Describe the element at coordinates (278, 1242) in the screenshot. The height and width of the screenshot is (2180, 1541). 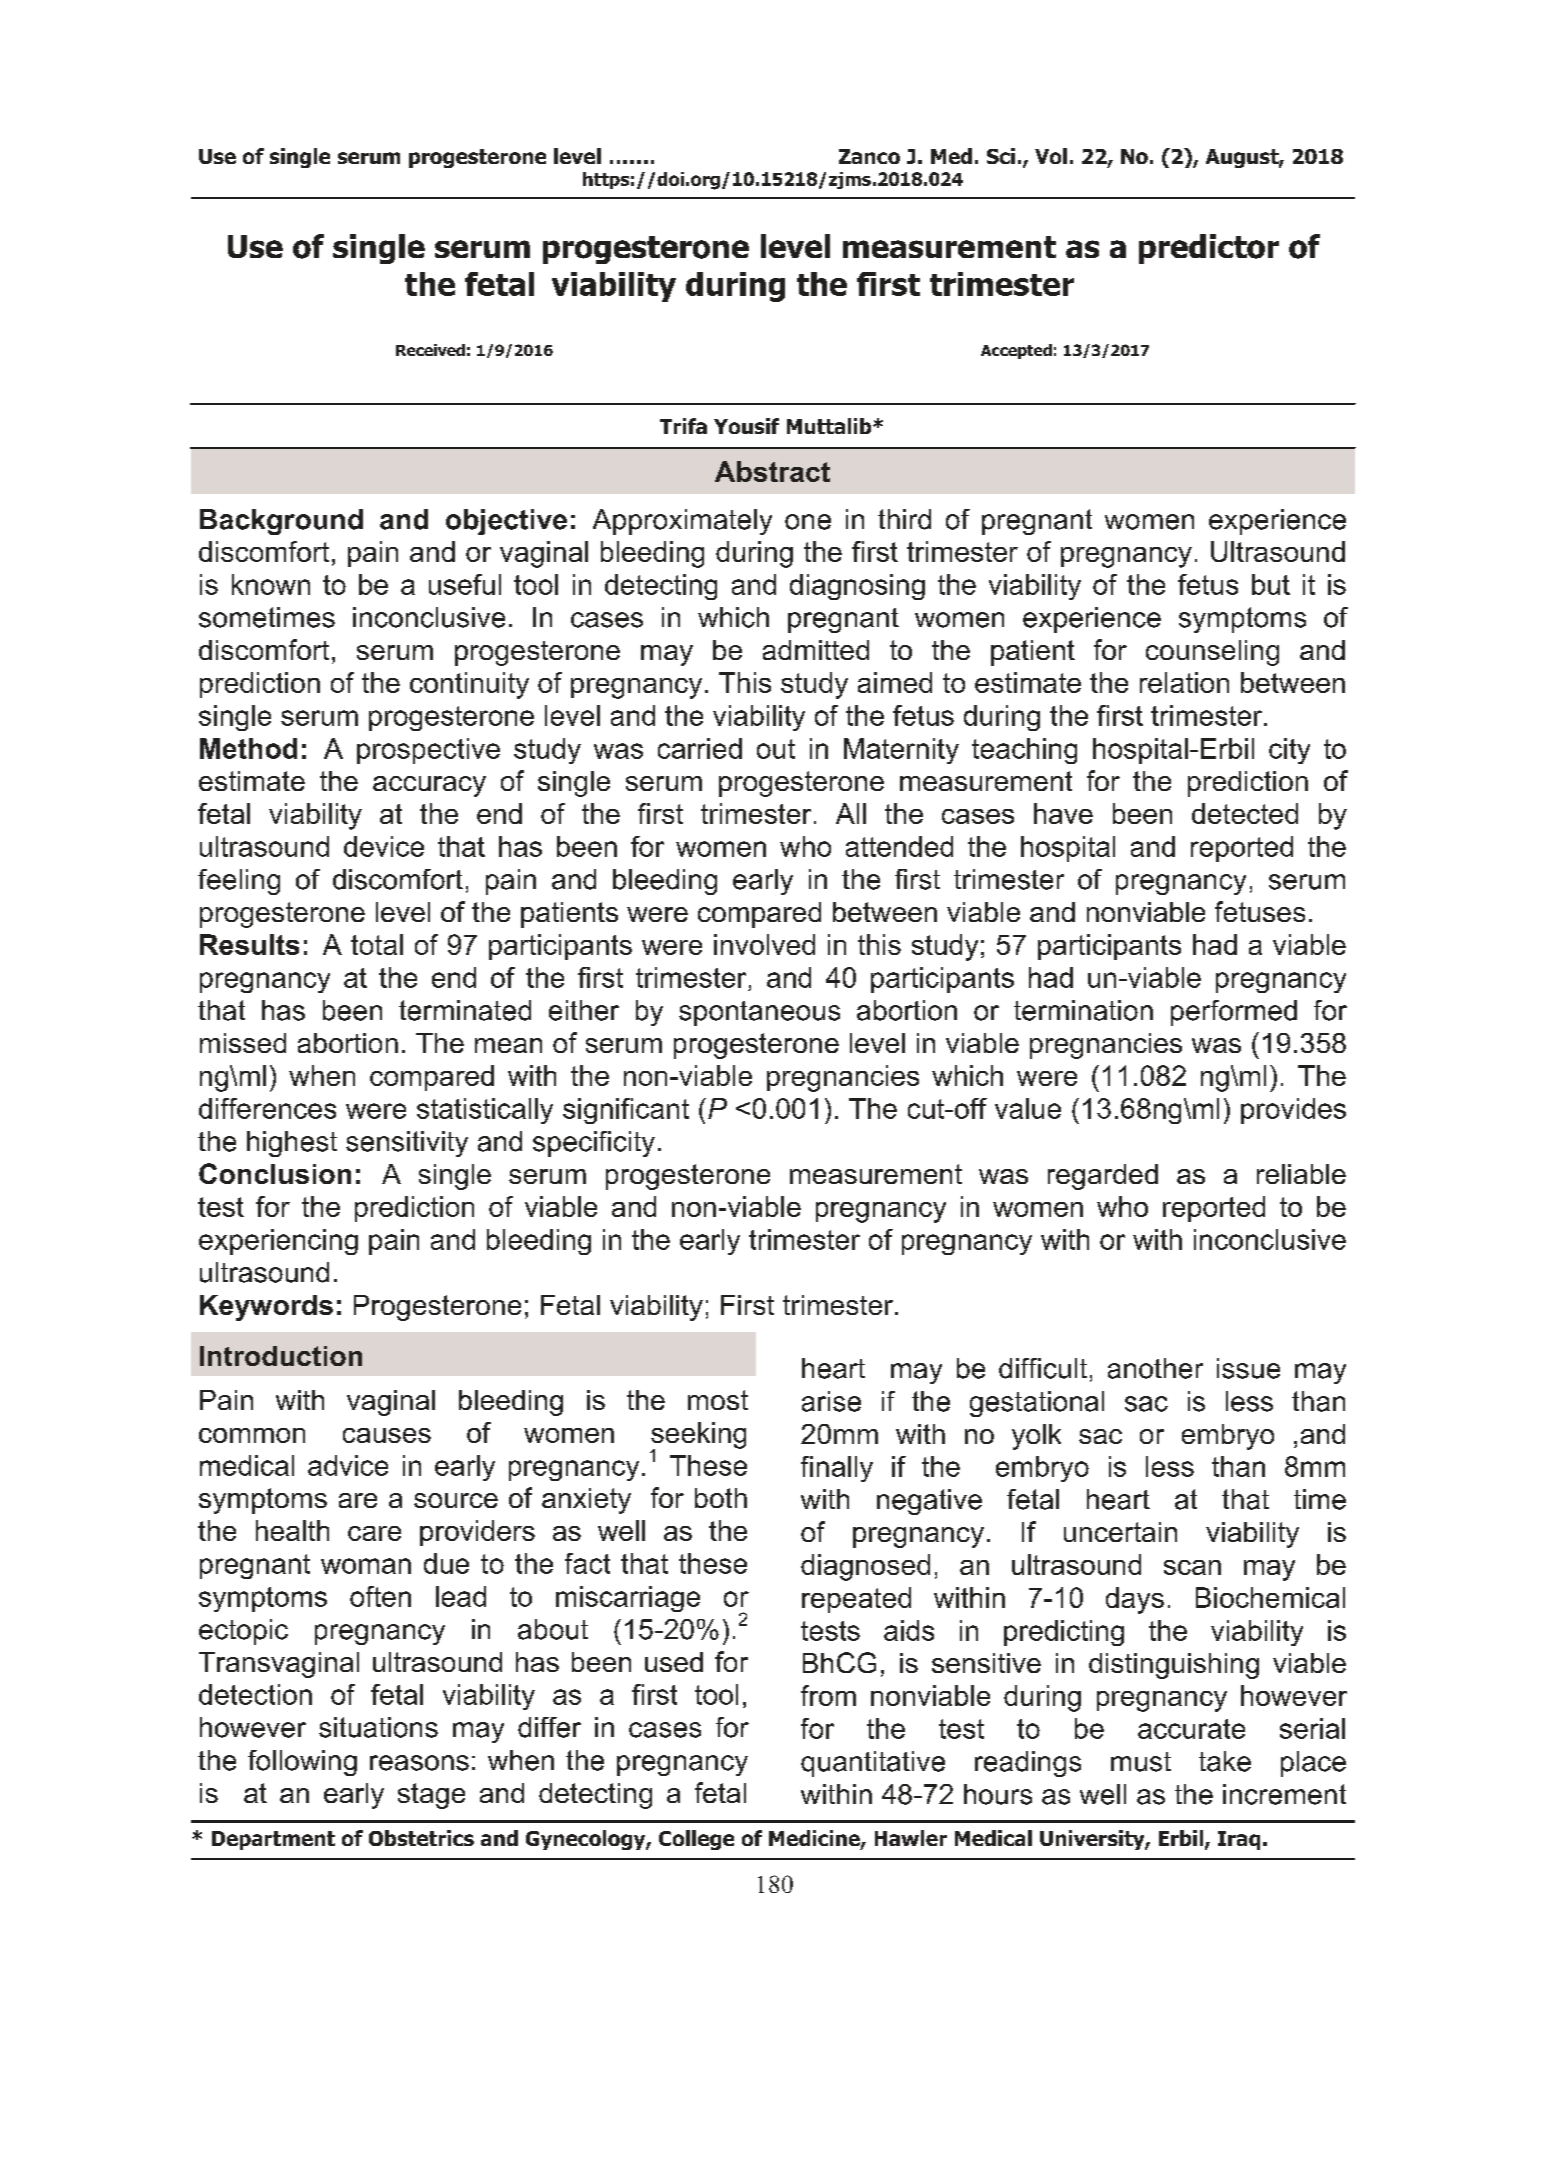
I see `experiencing` at that location.
